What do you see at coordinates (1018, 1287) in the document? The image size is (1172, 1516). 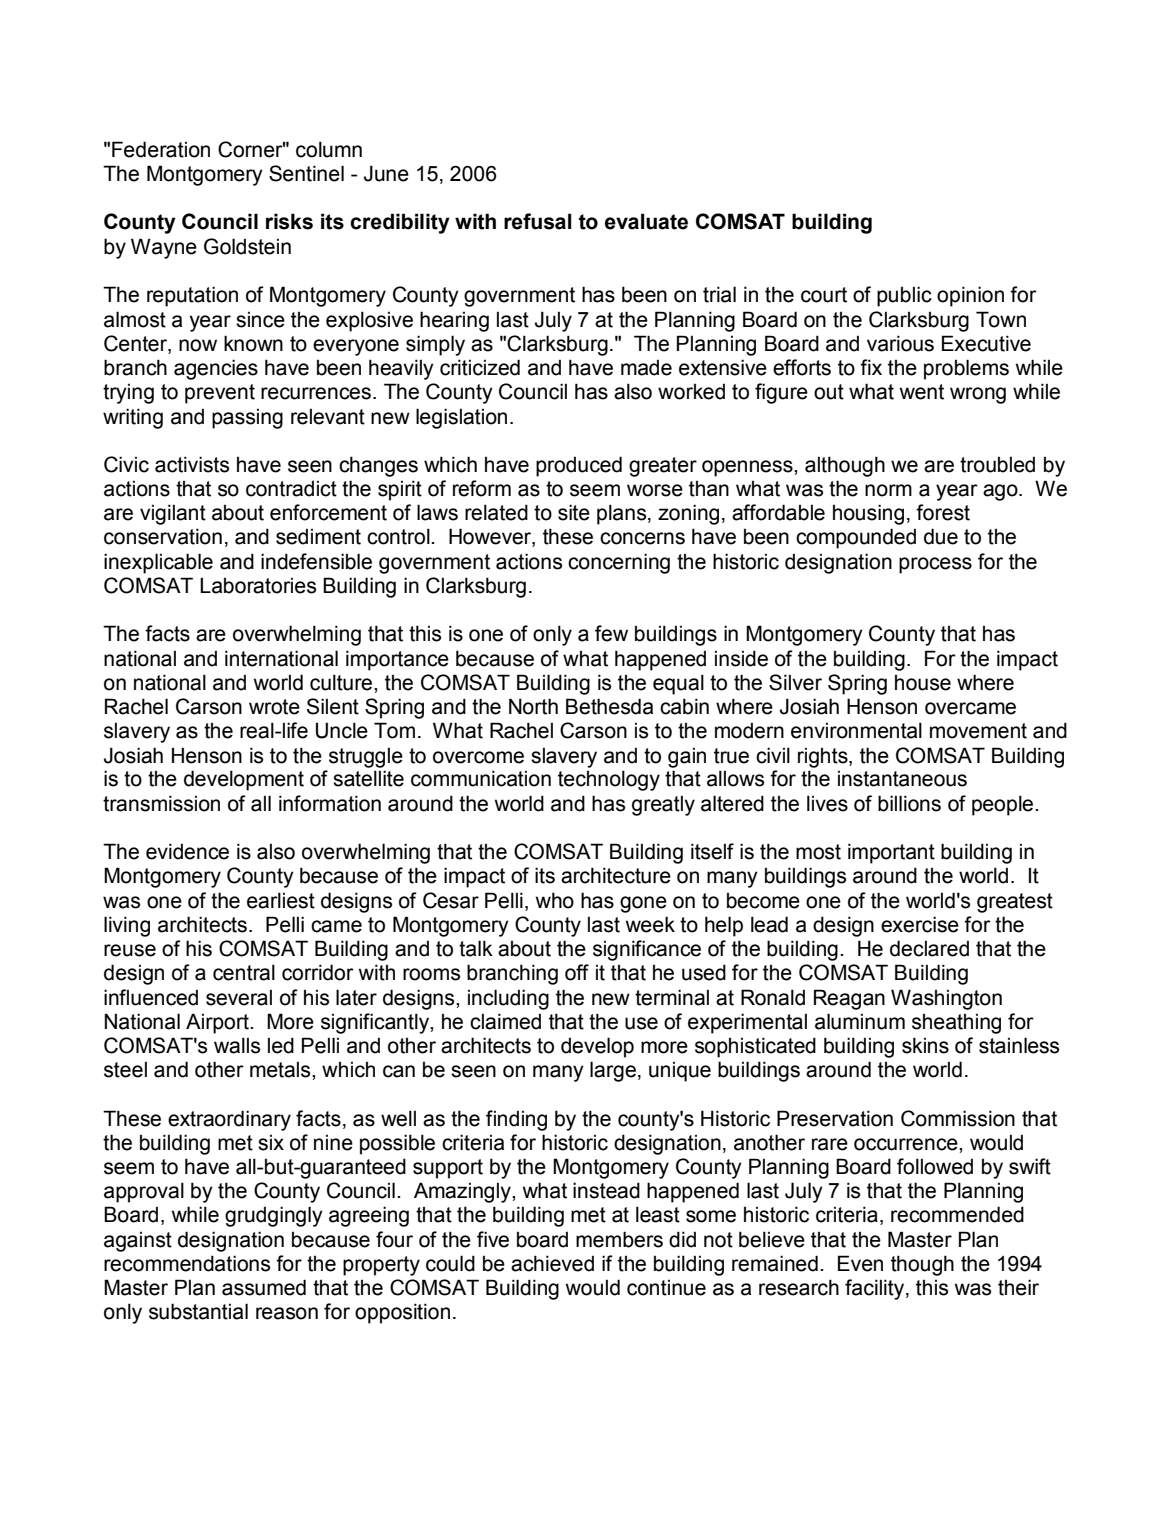 I see `their` at bounding box center [1018, 1287].
